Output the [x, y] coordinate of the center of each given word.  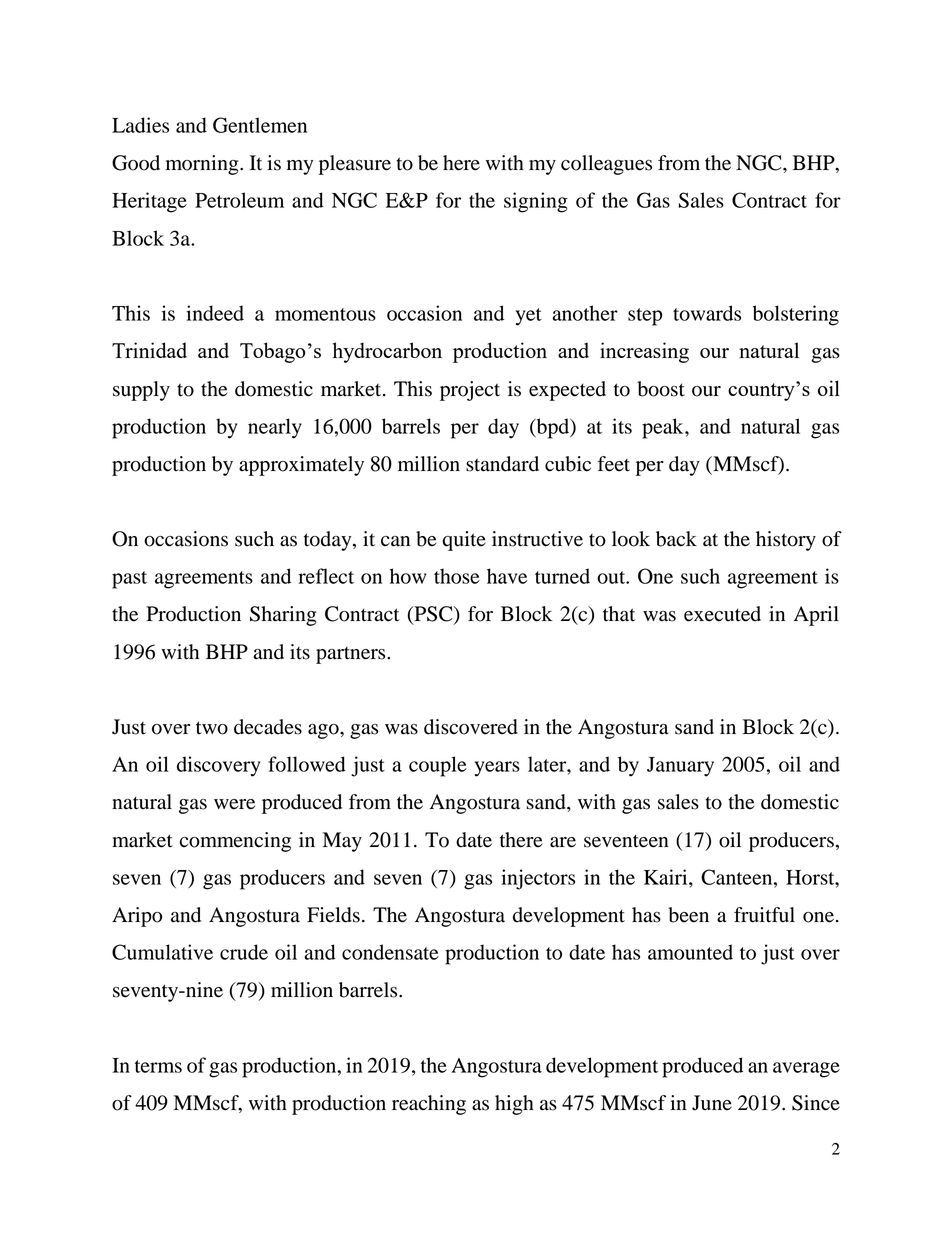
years [497, 769]
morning [203, 165]
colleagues [606, 165]
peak [664, 428]
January [680, 767]
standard [502, 464]
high [514, 1105]
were [234, 804]
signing [536, 202]
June [712, 1103]
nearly [275, 428]
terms [158, 1066]
